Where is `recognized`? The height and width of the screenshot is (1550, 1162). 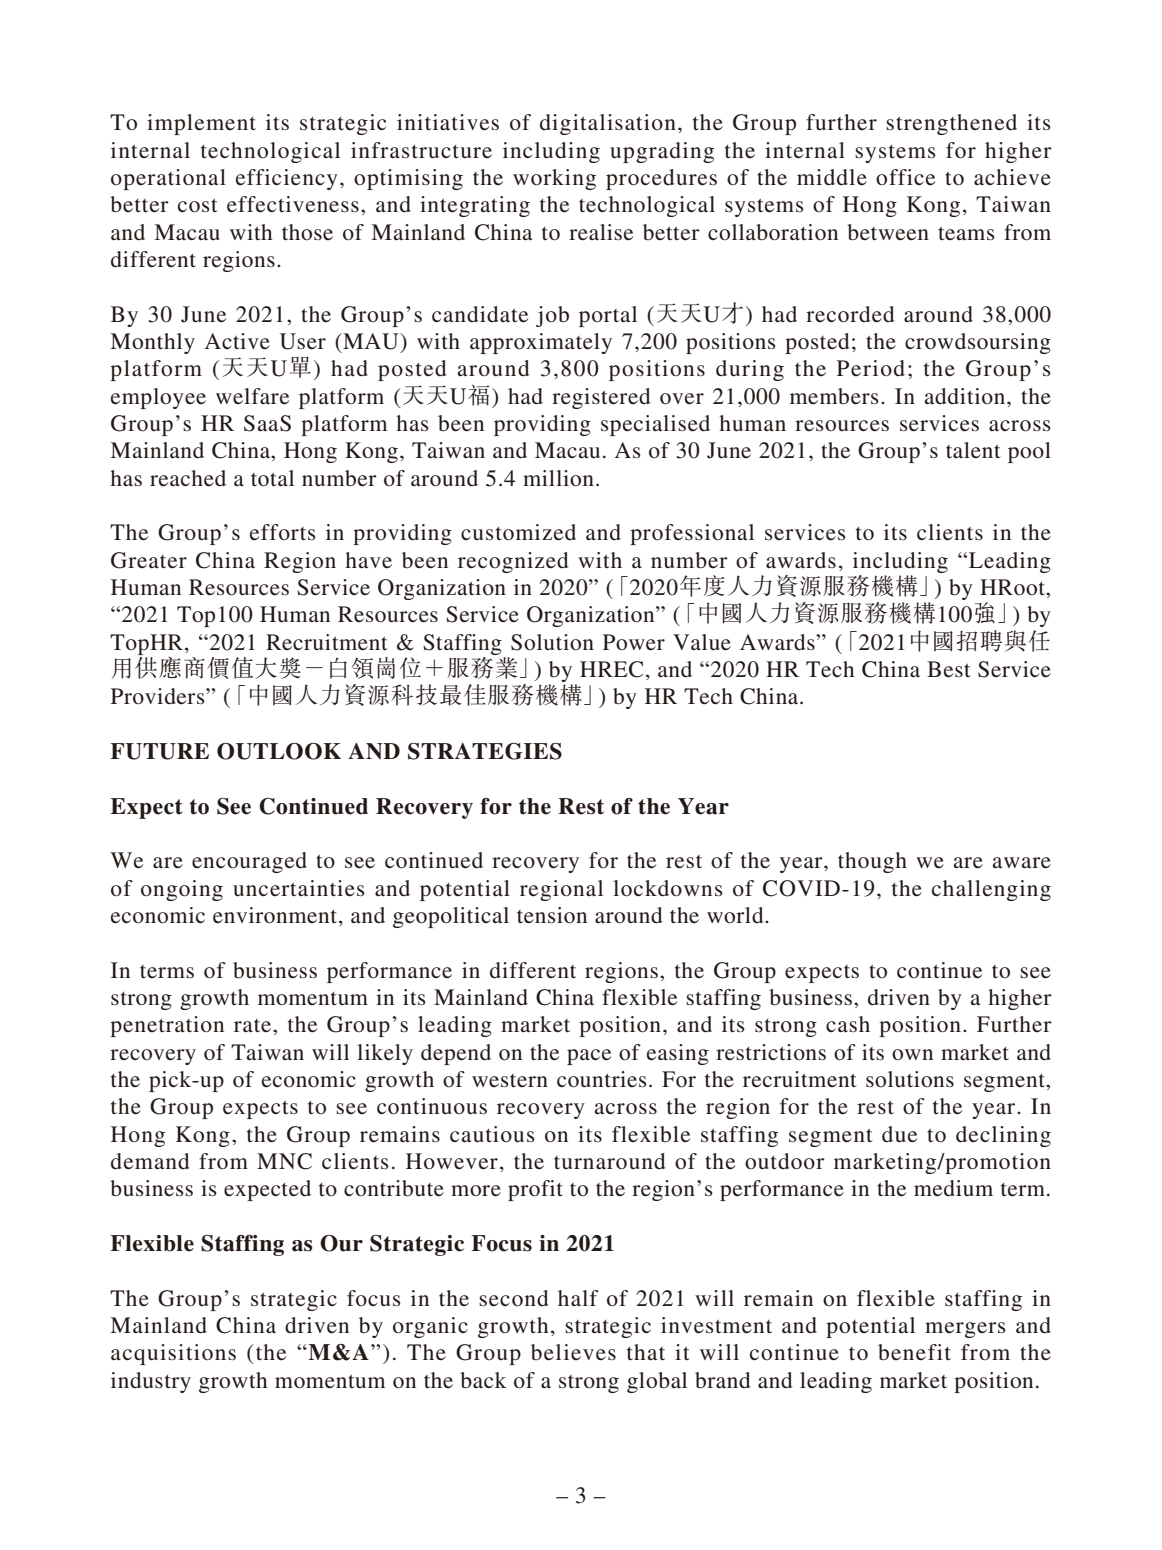
recognized is located at coordinates (513, 562).
